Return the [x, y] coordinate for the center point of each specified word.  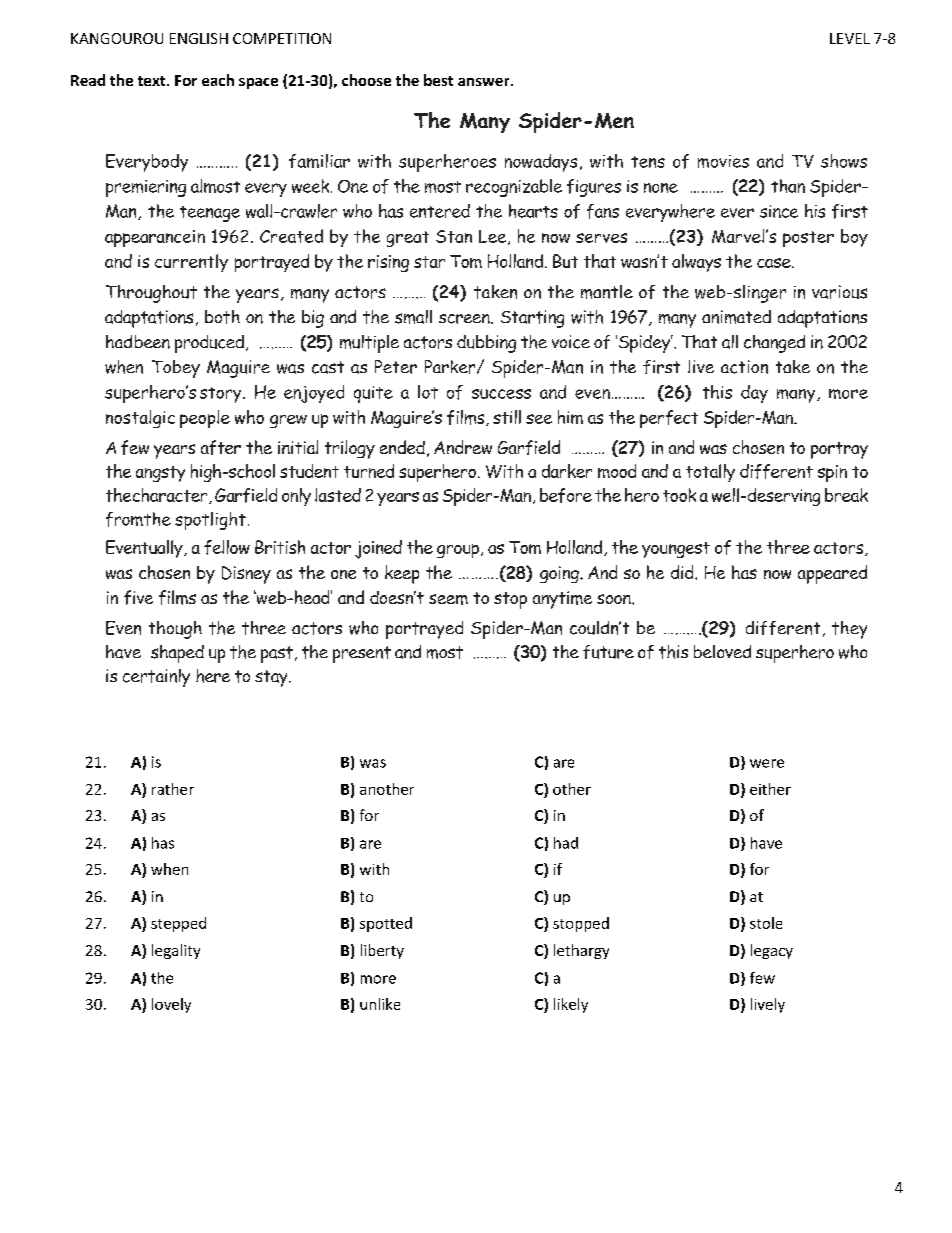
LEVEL [850, 38]
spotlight [210, 521]
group [459, 551]
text [153, 81]
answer [485, 82]
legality [176, 951]
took [679, 495]
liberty [382, 951]
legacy [772, 951]
